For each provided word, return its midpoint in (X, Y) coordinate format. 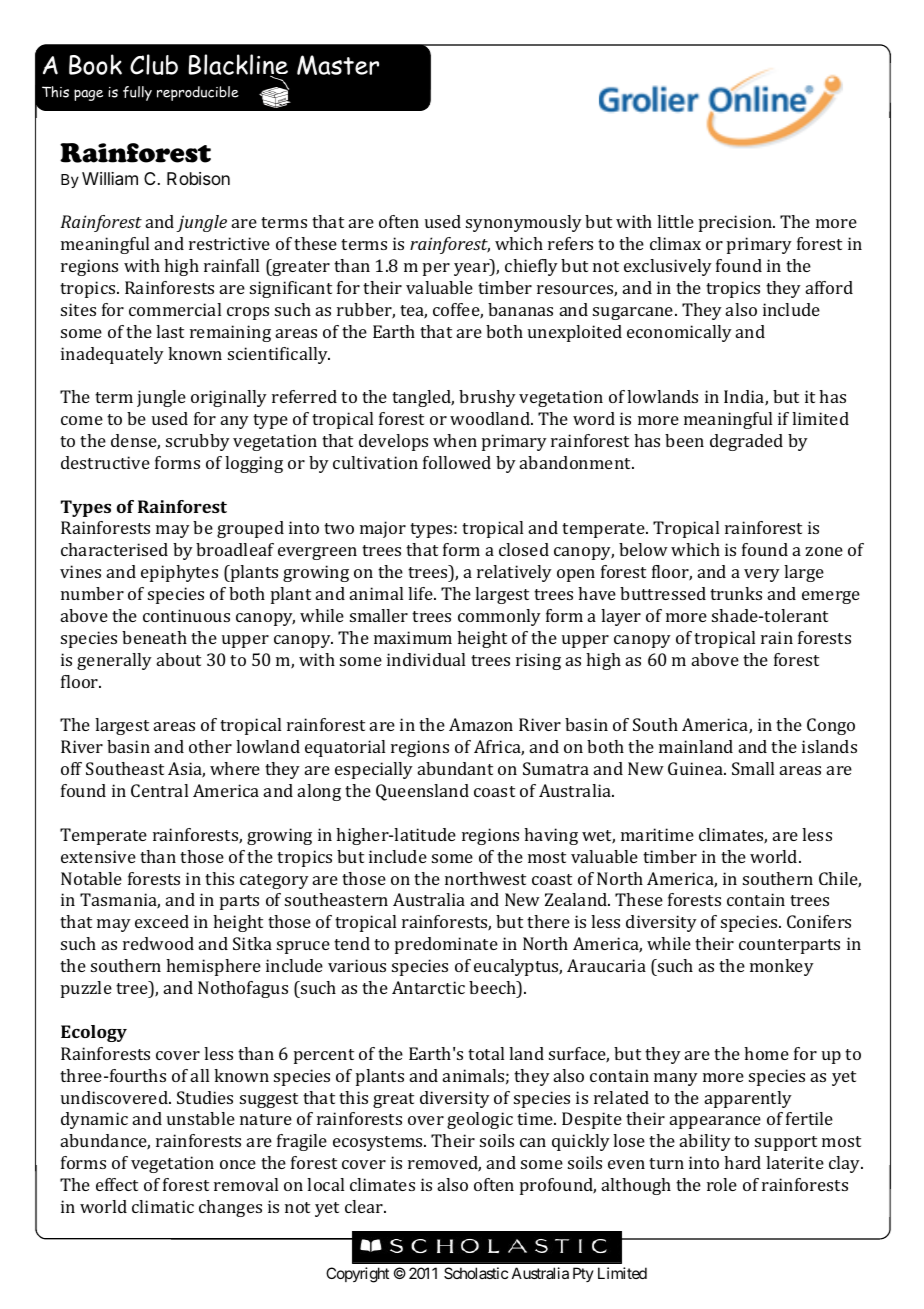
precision (737, 223)
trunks (736, 593)
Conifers (819, 921)
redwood (158, 943)
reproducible (198, 93)
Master (338, 65)
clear (365, 1206)
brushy (487, 398)
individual (426, 659)
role (722, 1184)
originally (229, 398)
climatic (163, 1206)
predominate (446, 945)
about (179, 659)
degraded (746, 442)
